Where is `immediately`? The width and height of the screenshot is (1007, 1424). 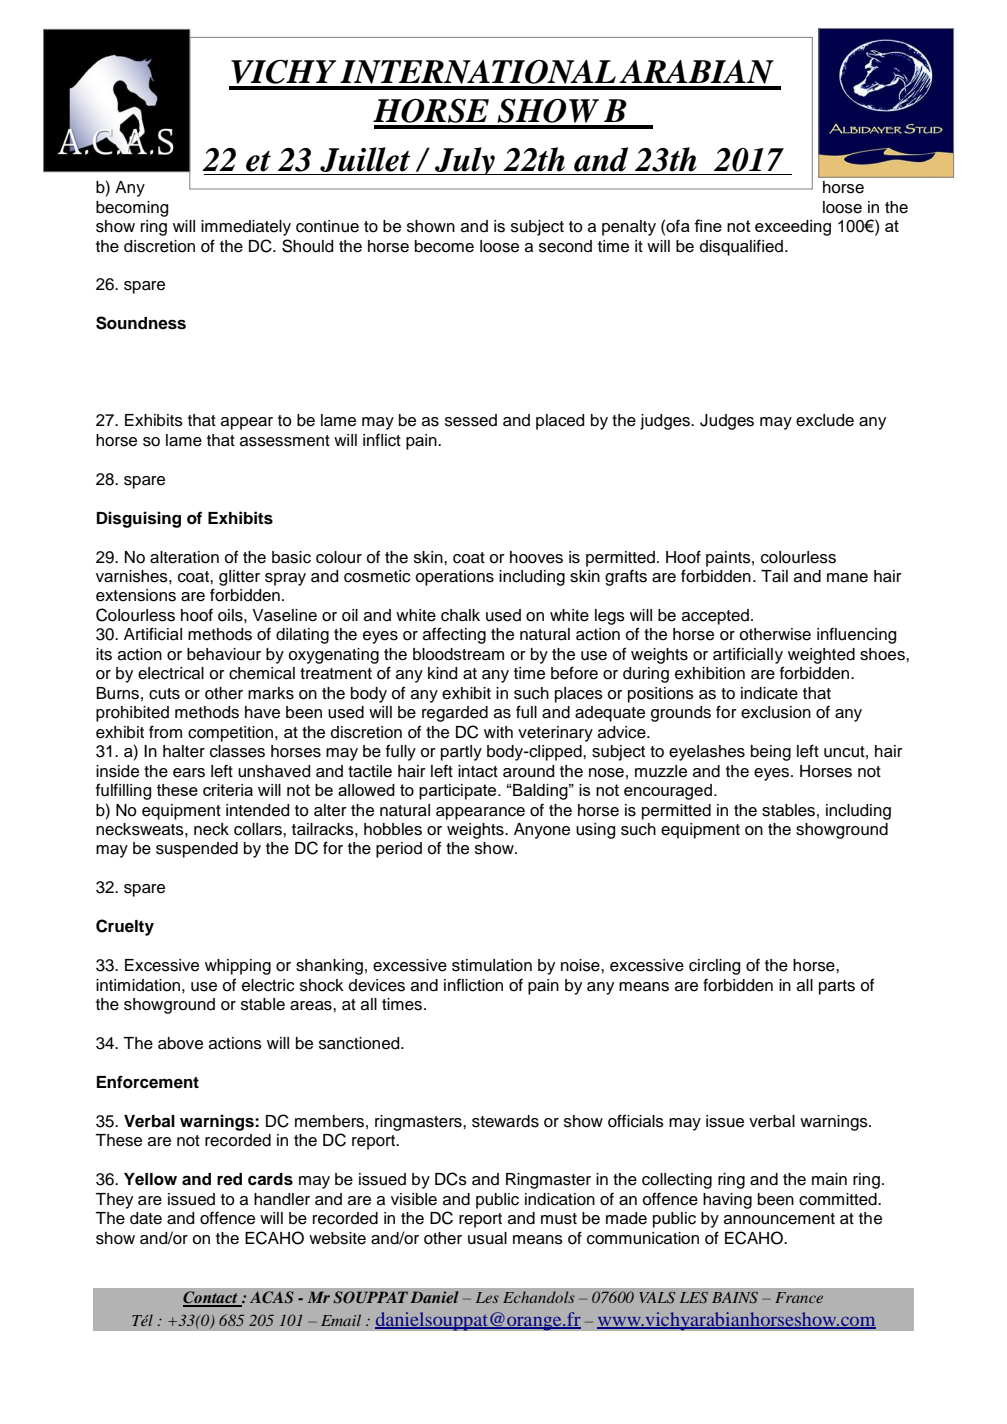 immediately is located at coordinates (246, 228).
